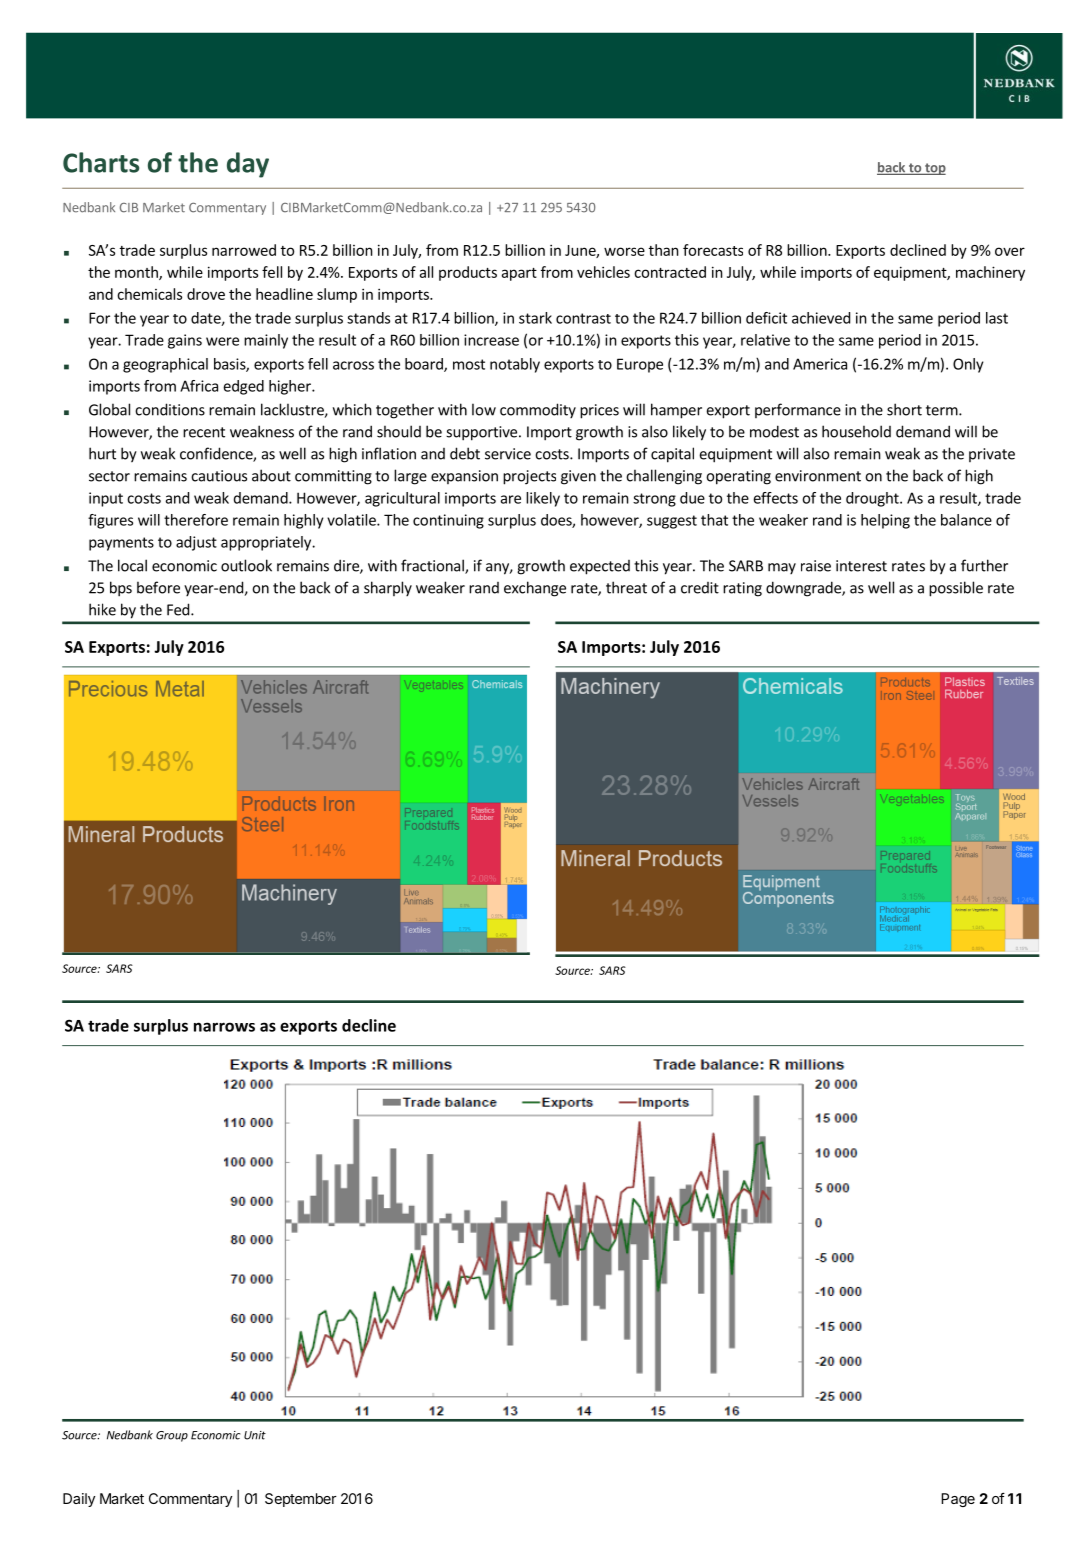 This page has width=1091, height=1544. What do you see at coordinates (958, 1500) in the page?
I see `Page` at bounding box center [958, 1500].
